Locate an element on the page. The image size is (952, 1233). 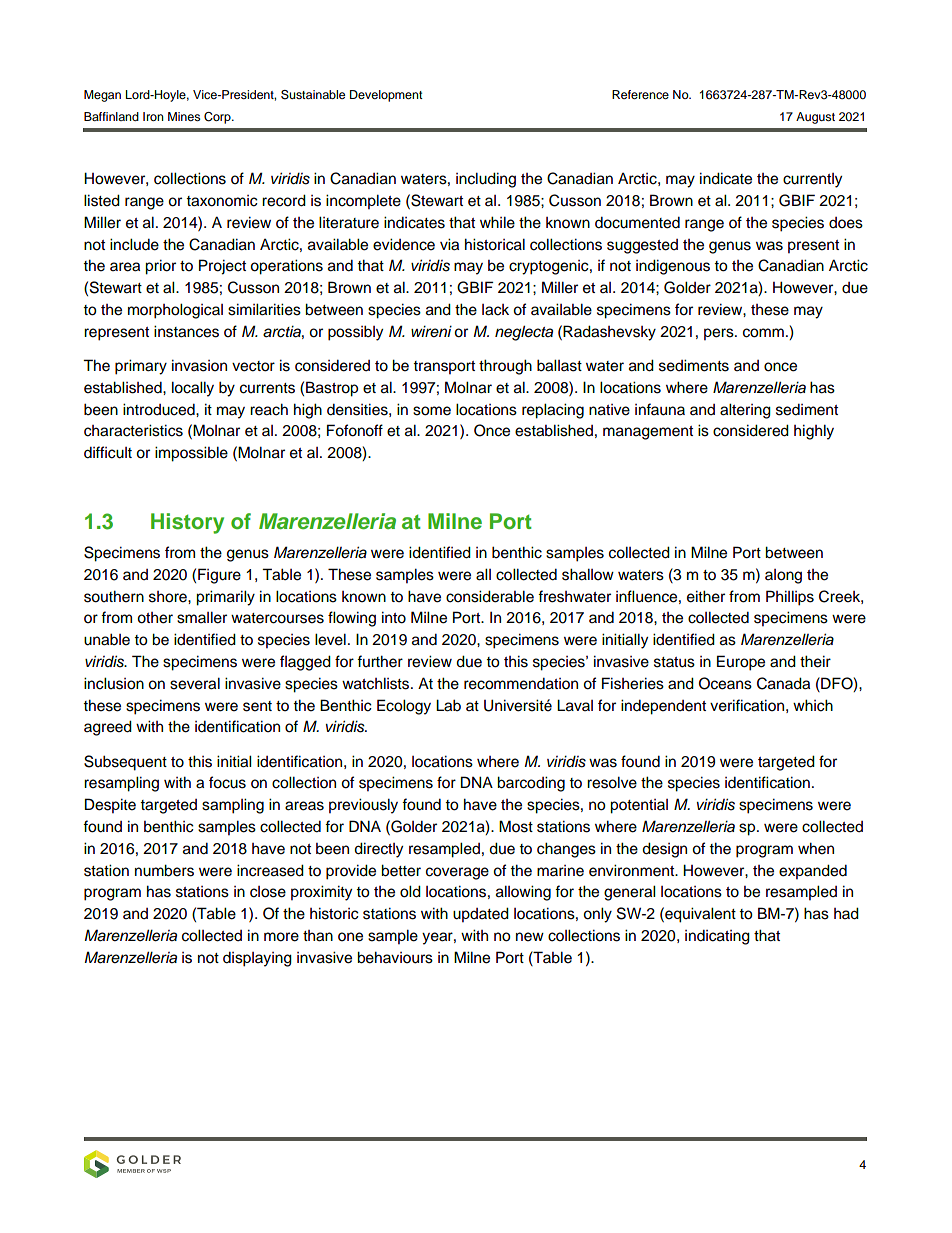
displaying is located at coordinates (257, 959).
